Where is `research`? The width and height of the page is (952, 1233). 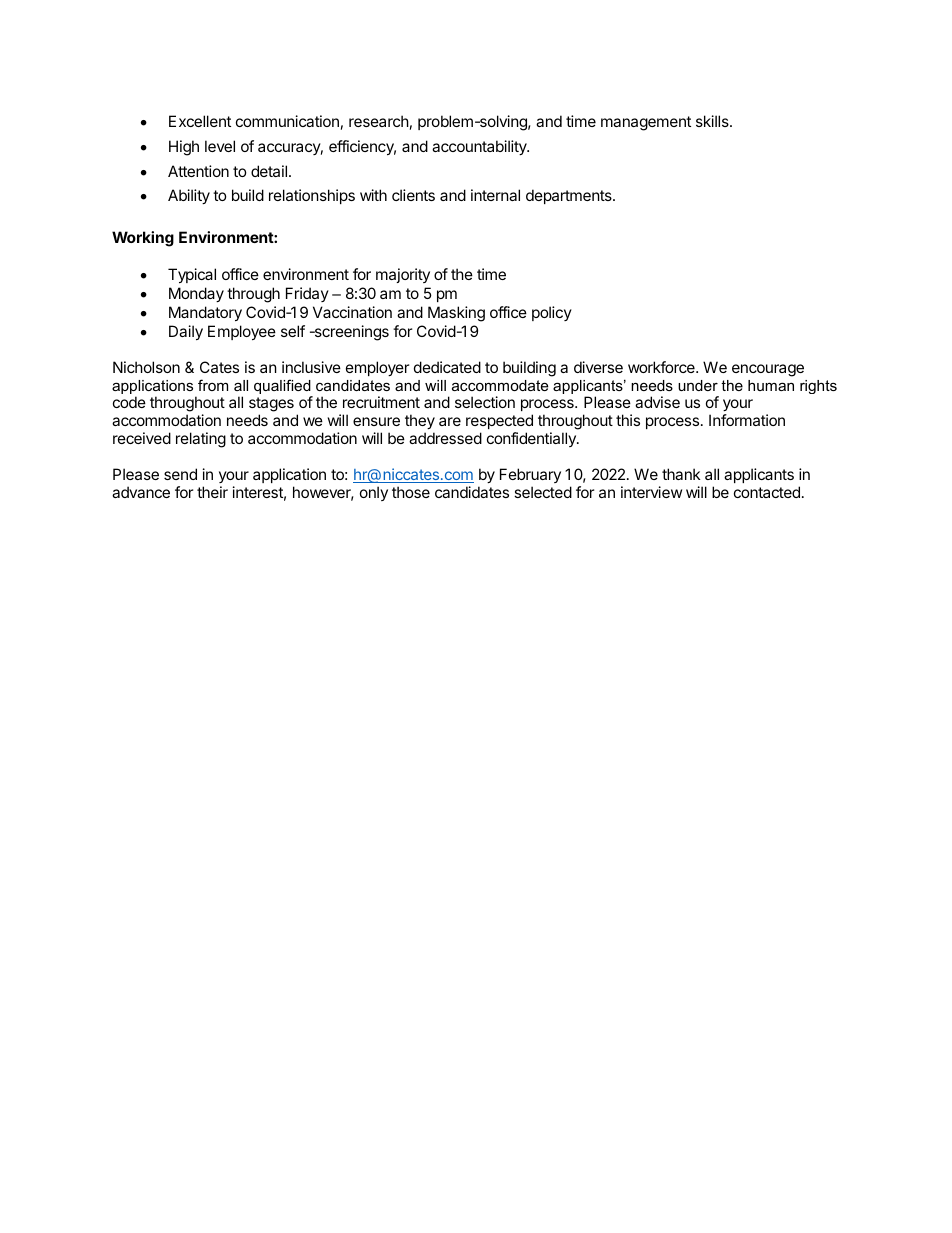 research is located at coordinates (379, 121).
